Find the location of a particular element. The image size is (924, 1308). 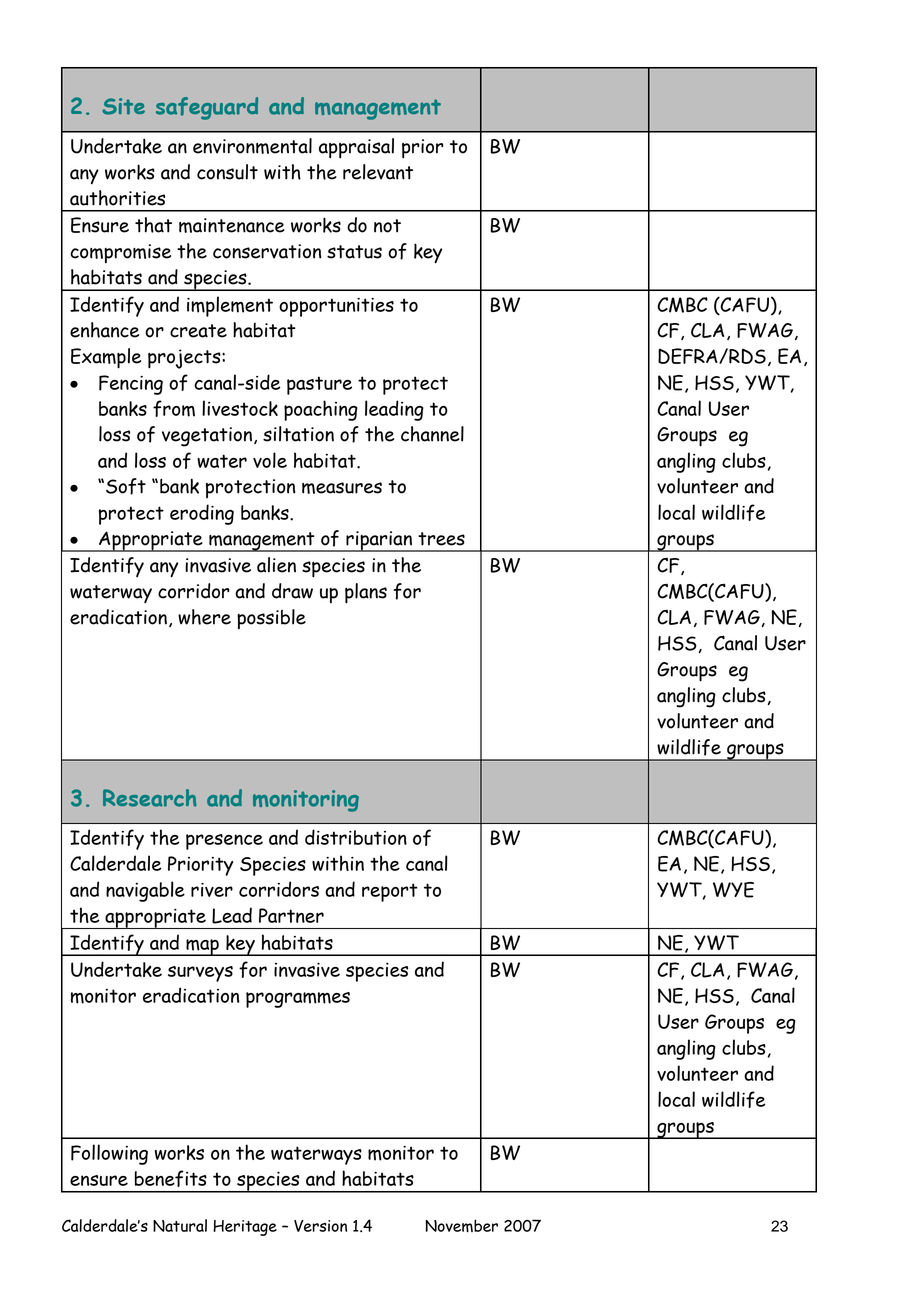

where is located at coordinates (204, 617).
